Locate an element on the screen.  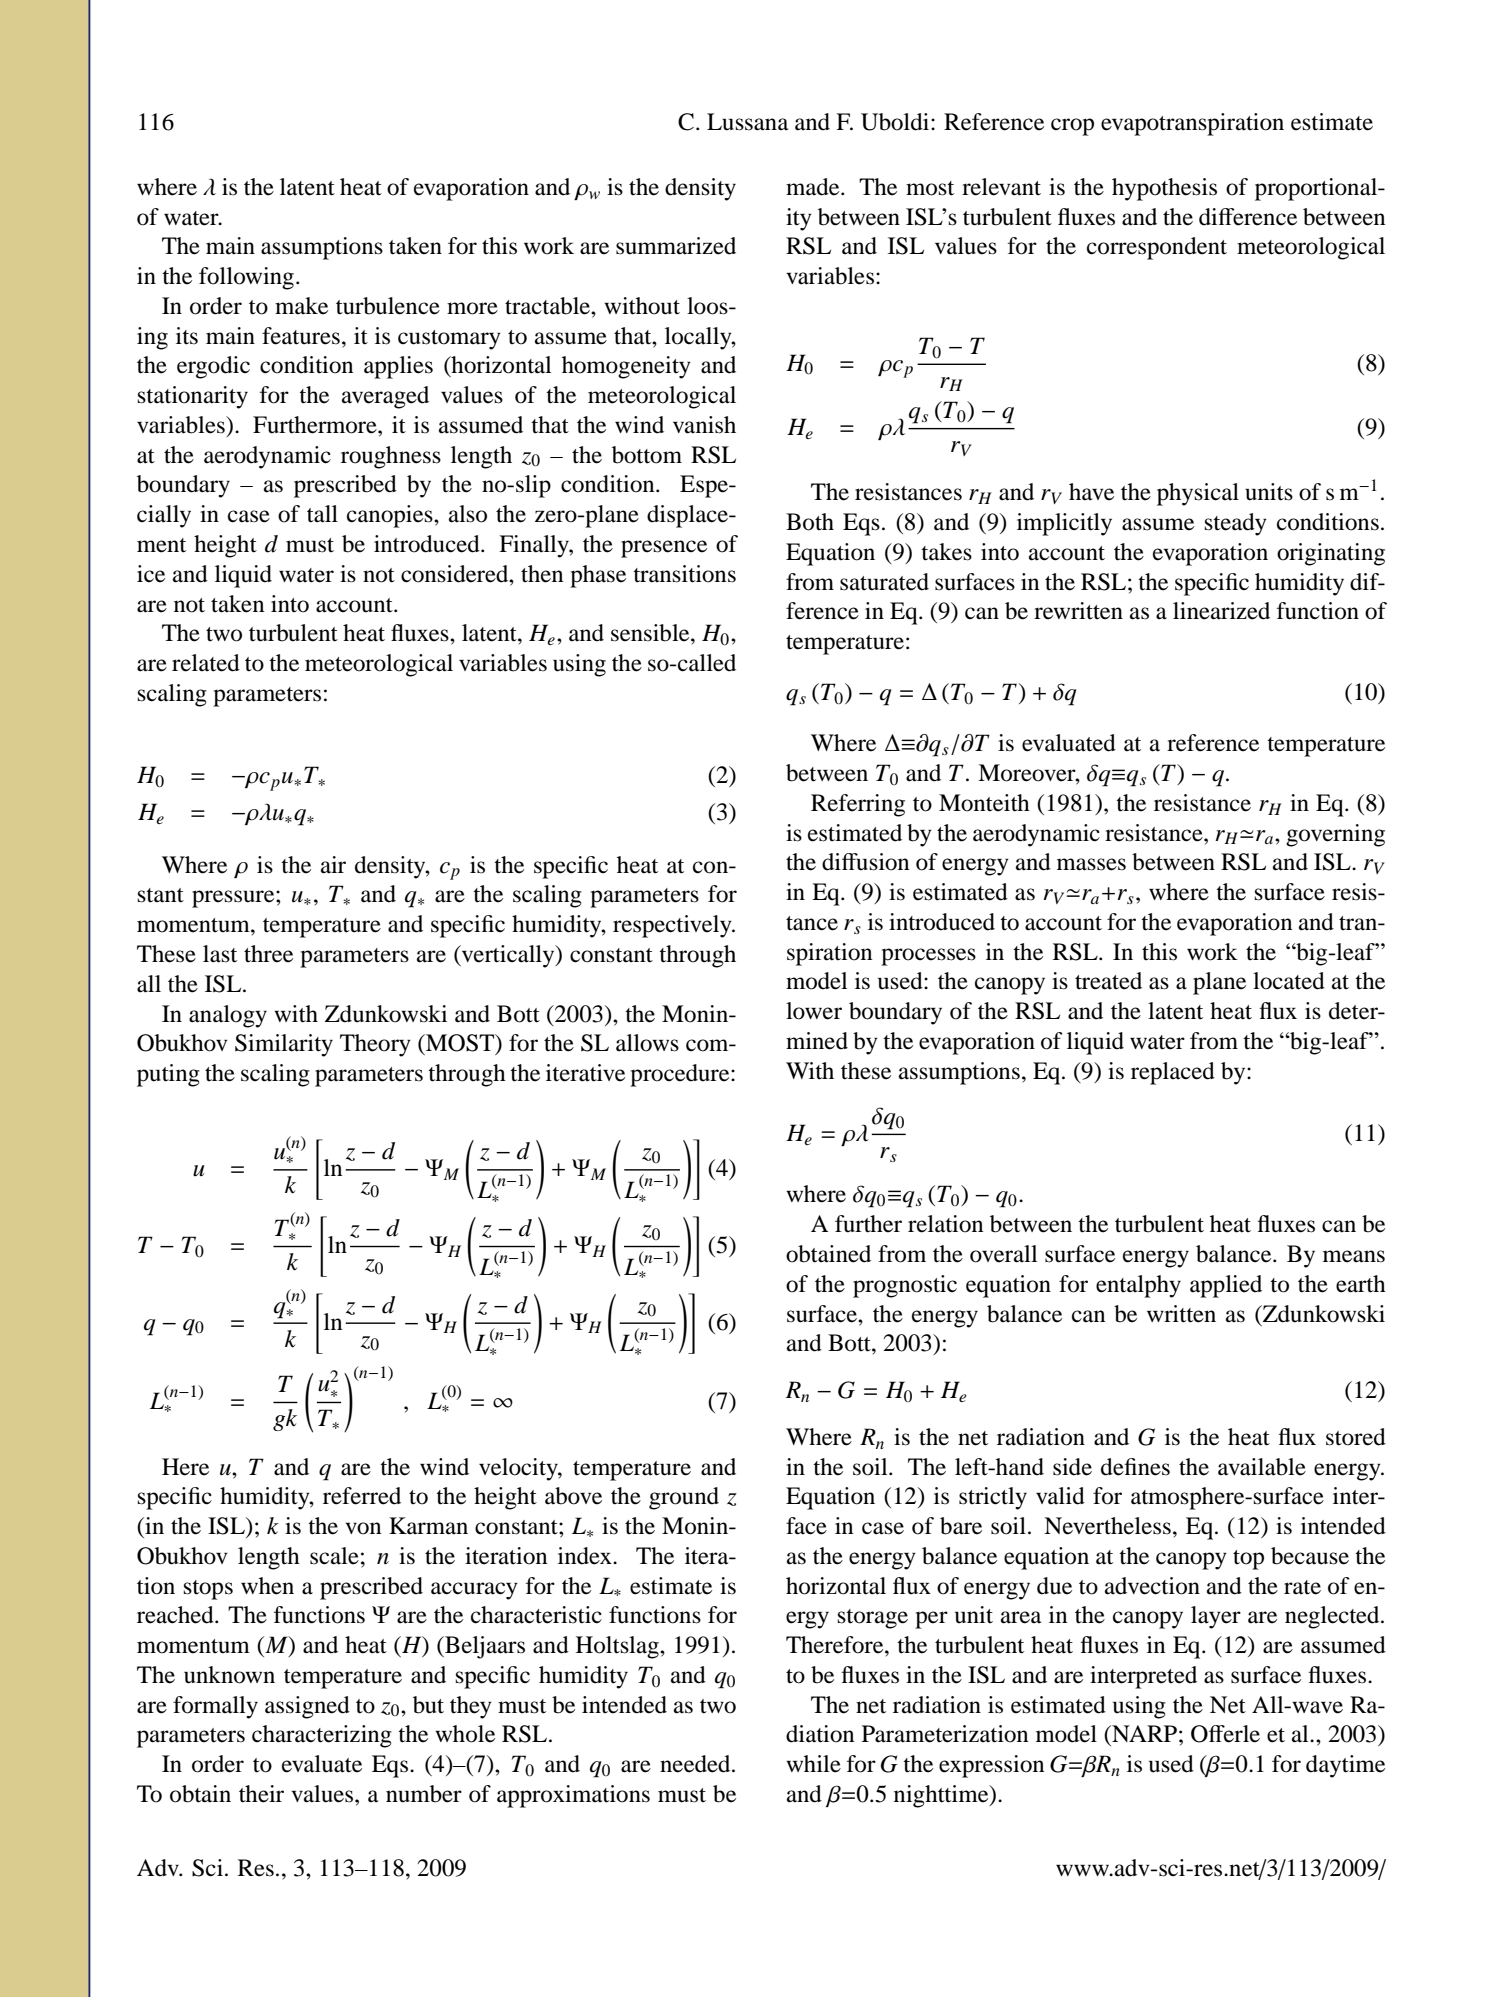
while is located at coordinates (813, 1764).
